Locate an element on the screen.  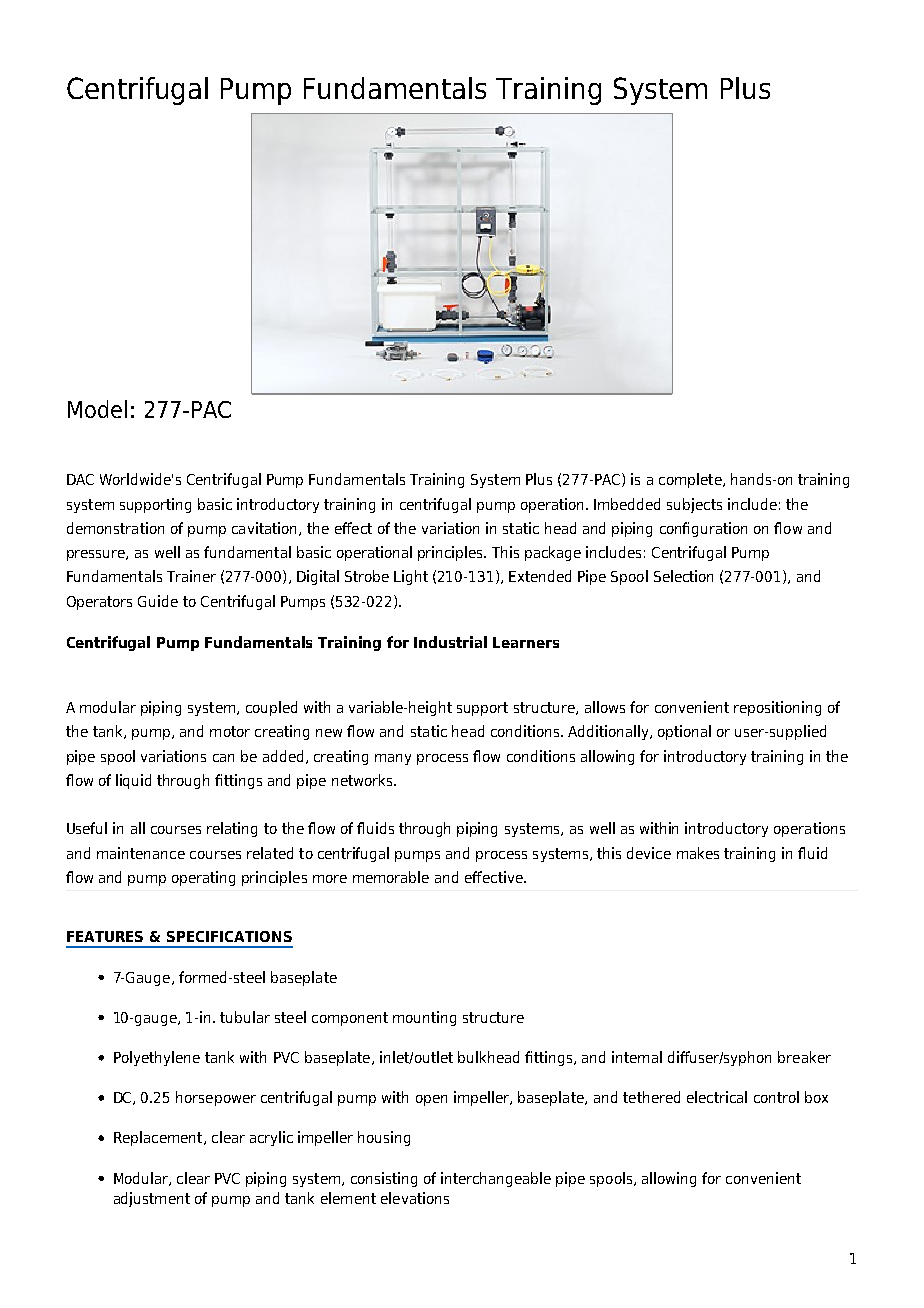
adjustment is located at coordinates (152, 1199).
